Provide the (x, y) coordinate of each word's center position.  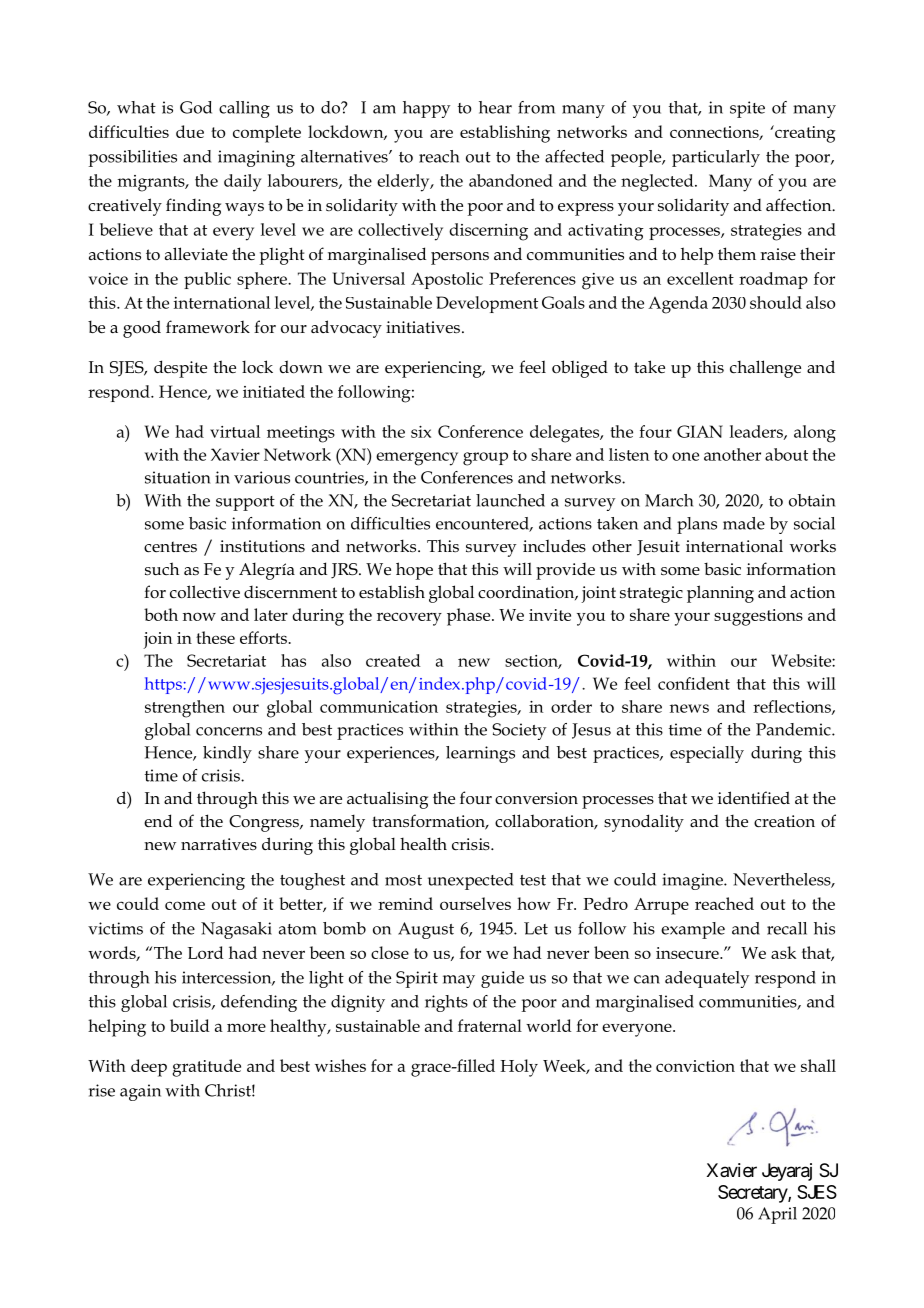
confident (694, 683)
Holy (519, 1068)
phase (470, 617)
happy (426, 109)
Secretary (753, 1194)
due (190, 131)
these (215, 637)
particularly (716, 158)
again (140, 1092)
